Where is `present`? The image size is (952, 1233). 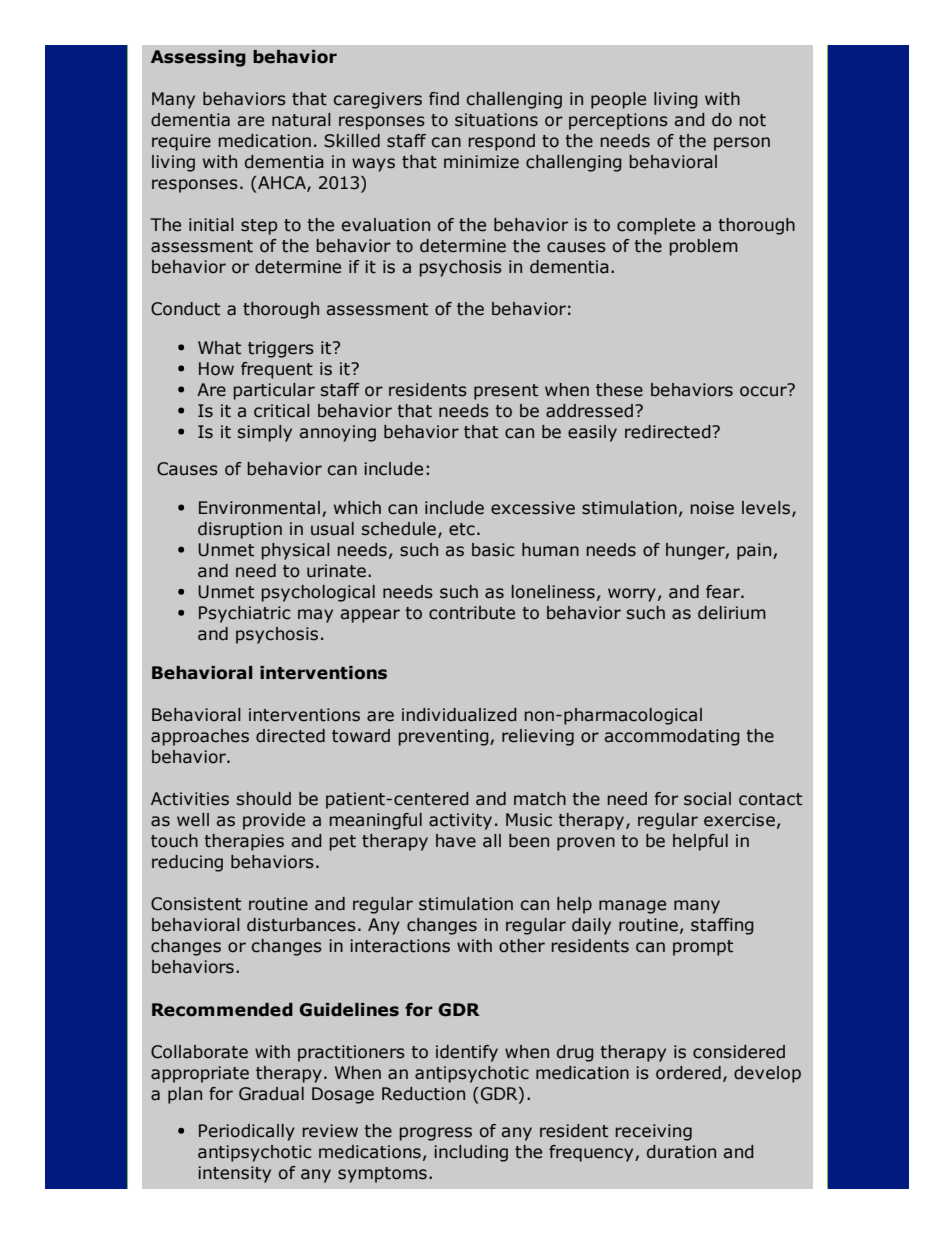 present is located at coordinates (506, 392).
